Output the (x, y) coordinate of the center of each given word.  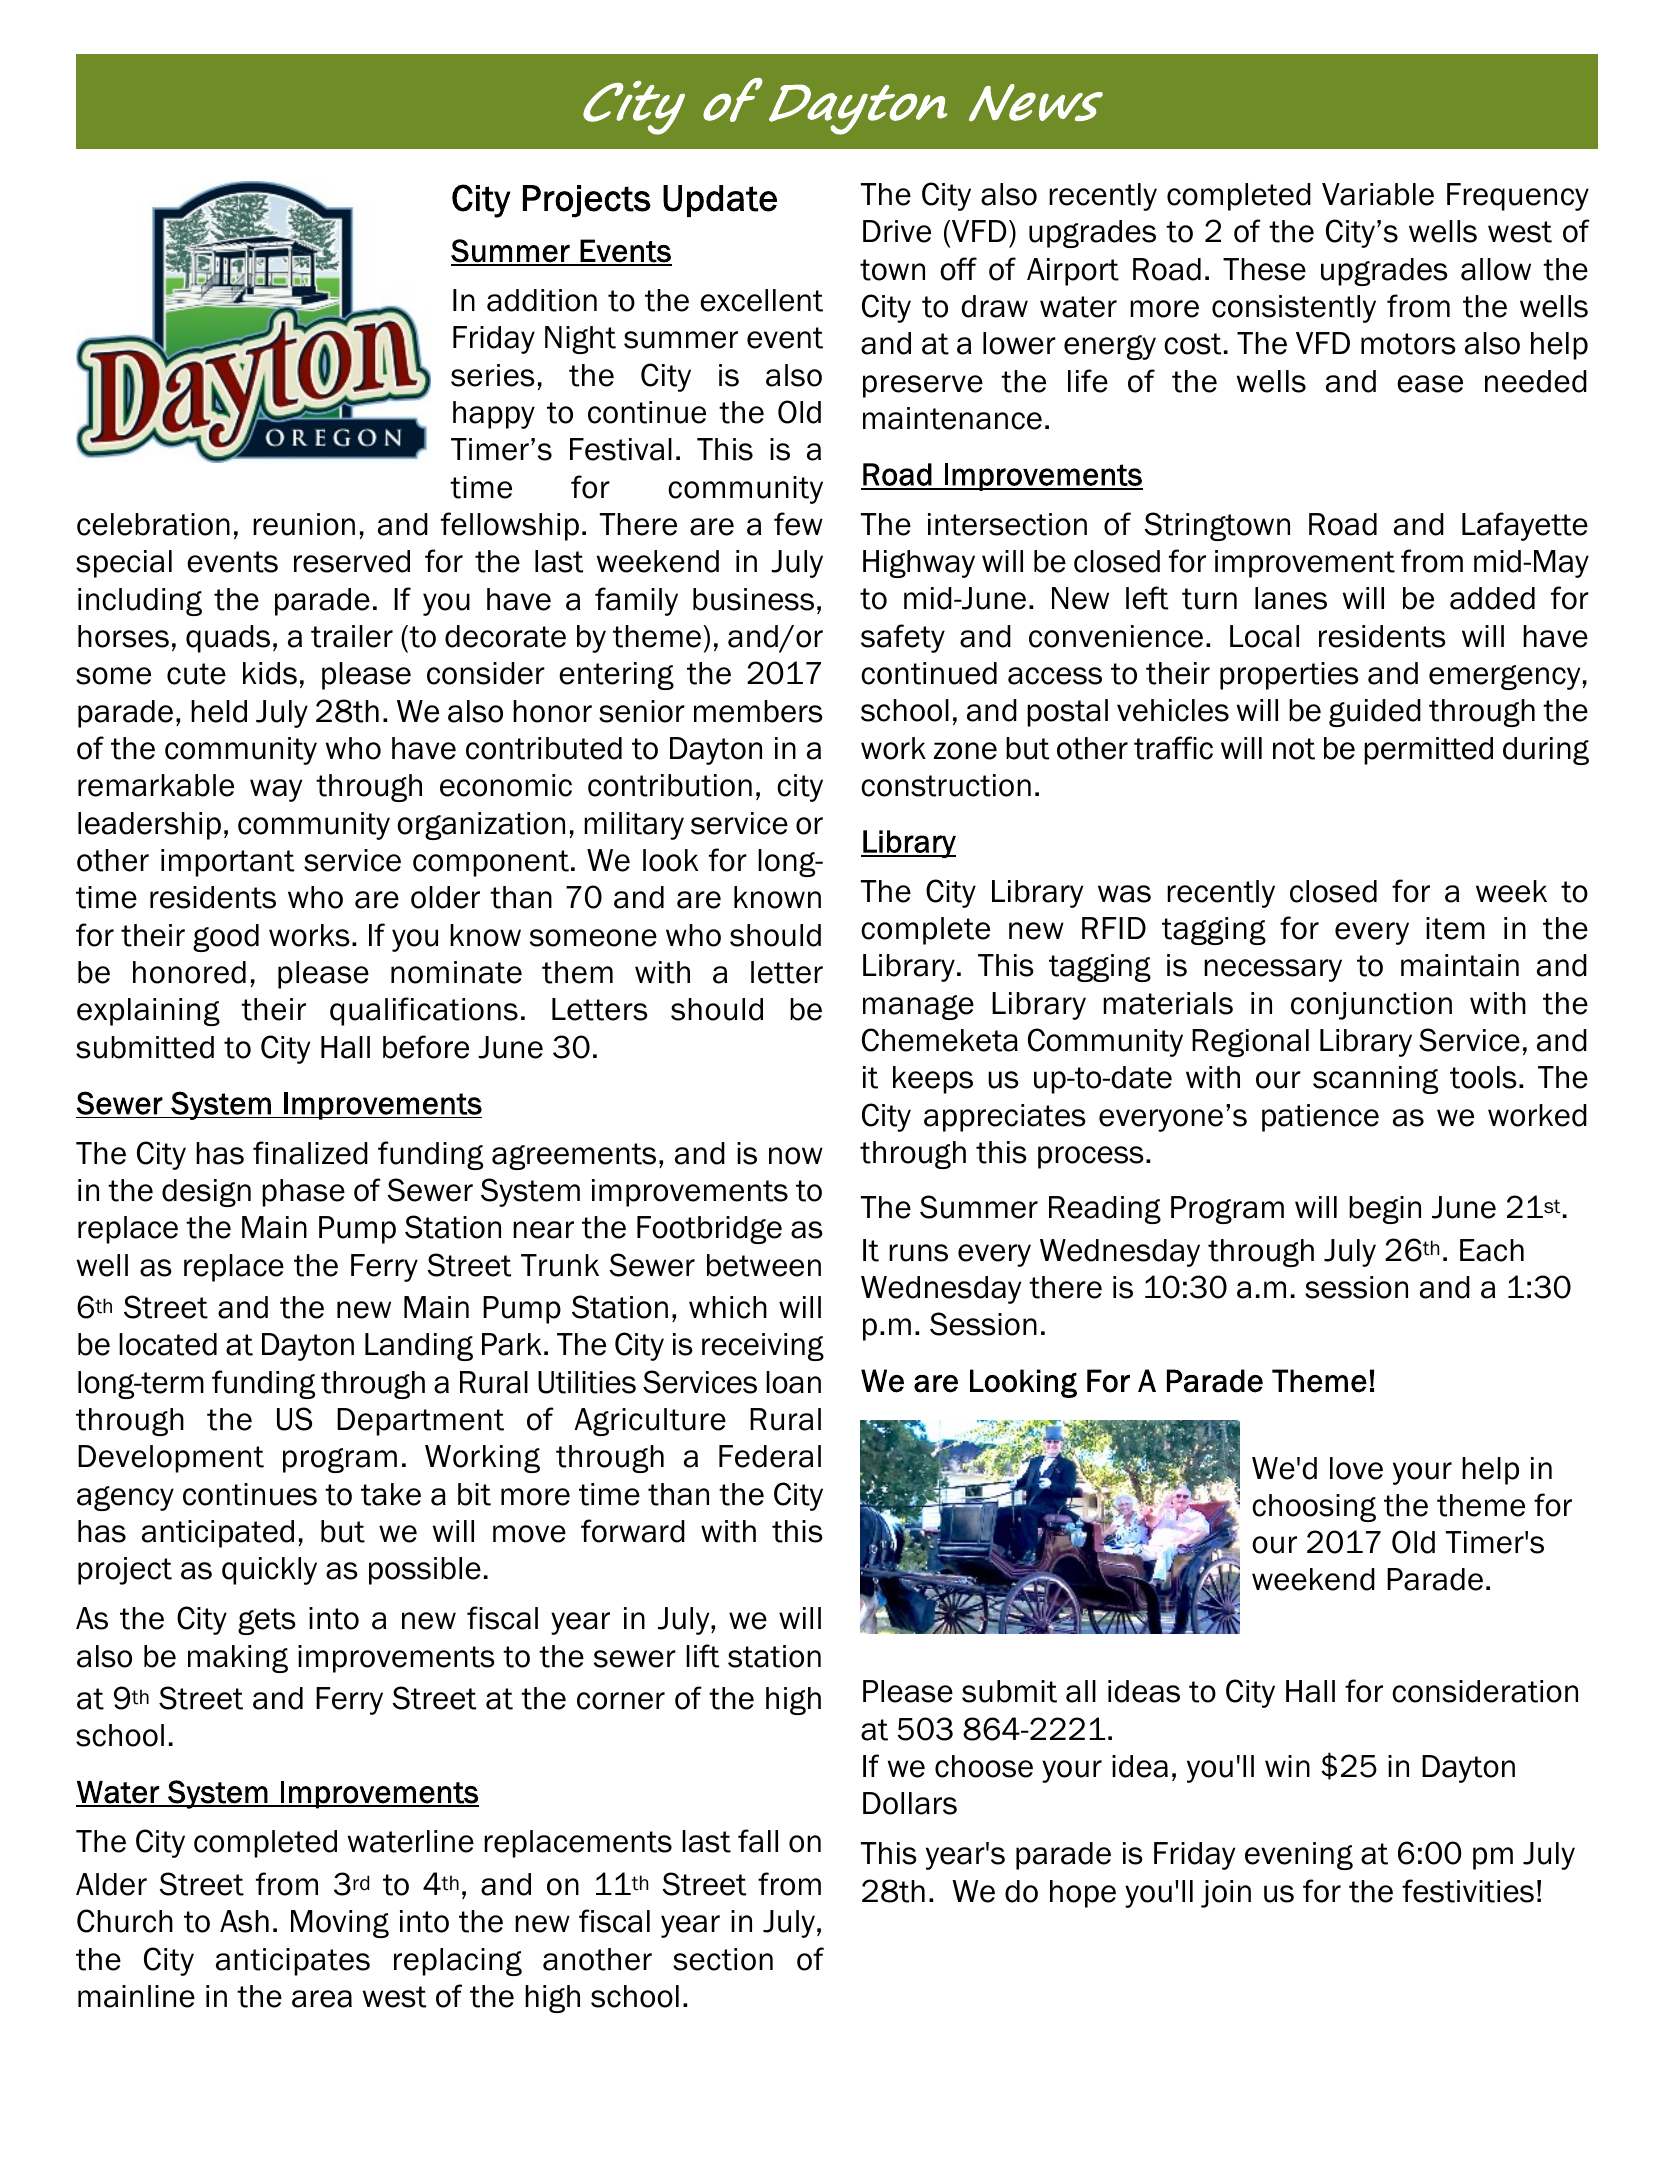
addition (542, 300)
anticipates (293, 1962)
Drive (897, 231)
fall (758, 1841)
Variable (1378, 194)
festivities (1468, 1891)
